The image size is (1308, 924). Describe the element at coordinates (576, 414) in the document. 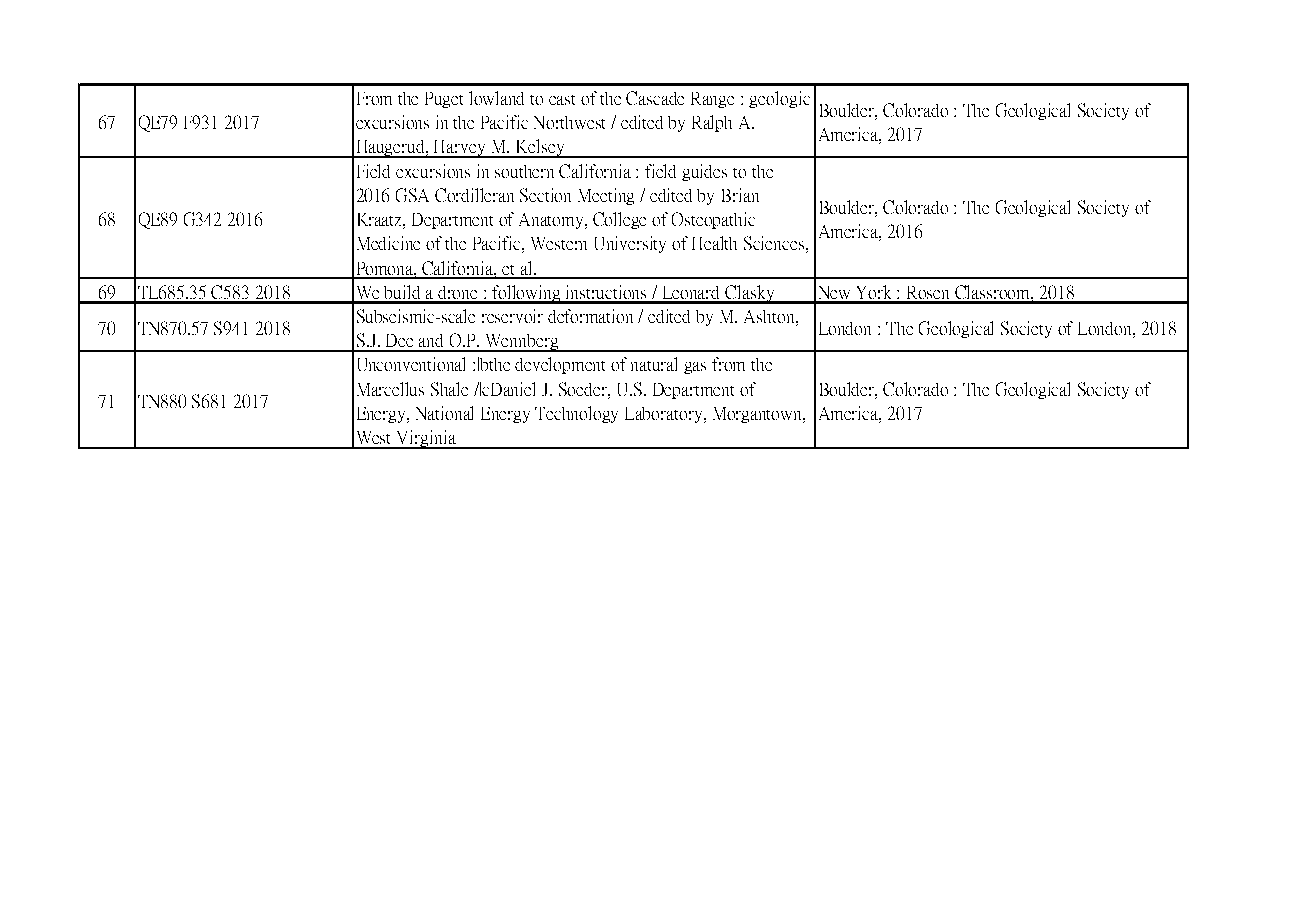

I see `Technology` at that location.
